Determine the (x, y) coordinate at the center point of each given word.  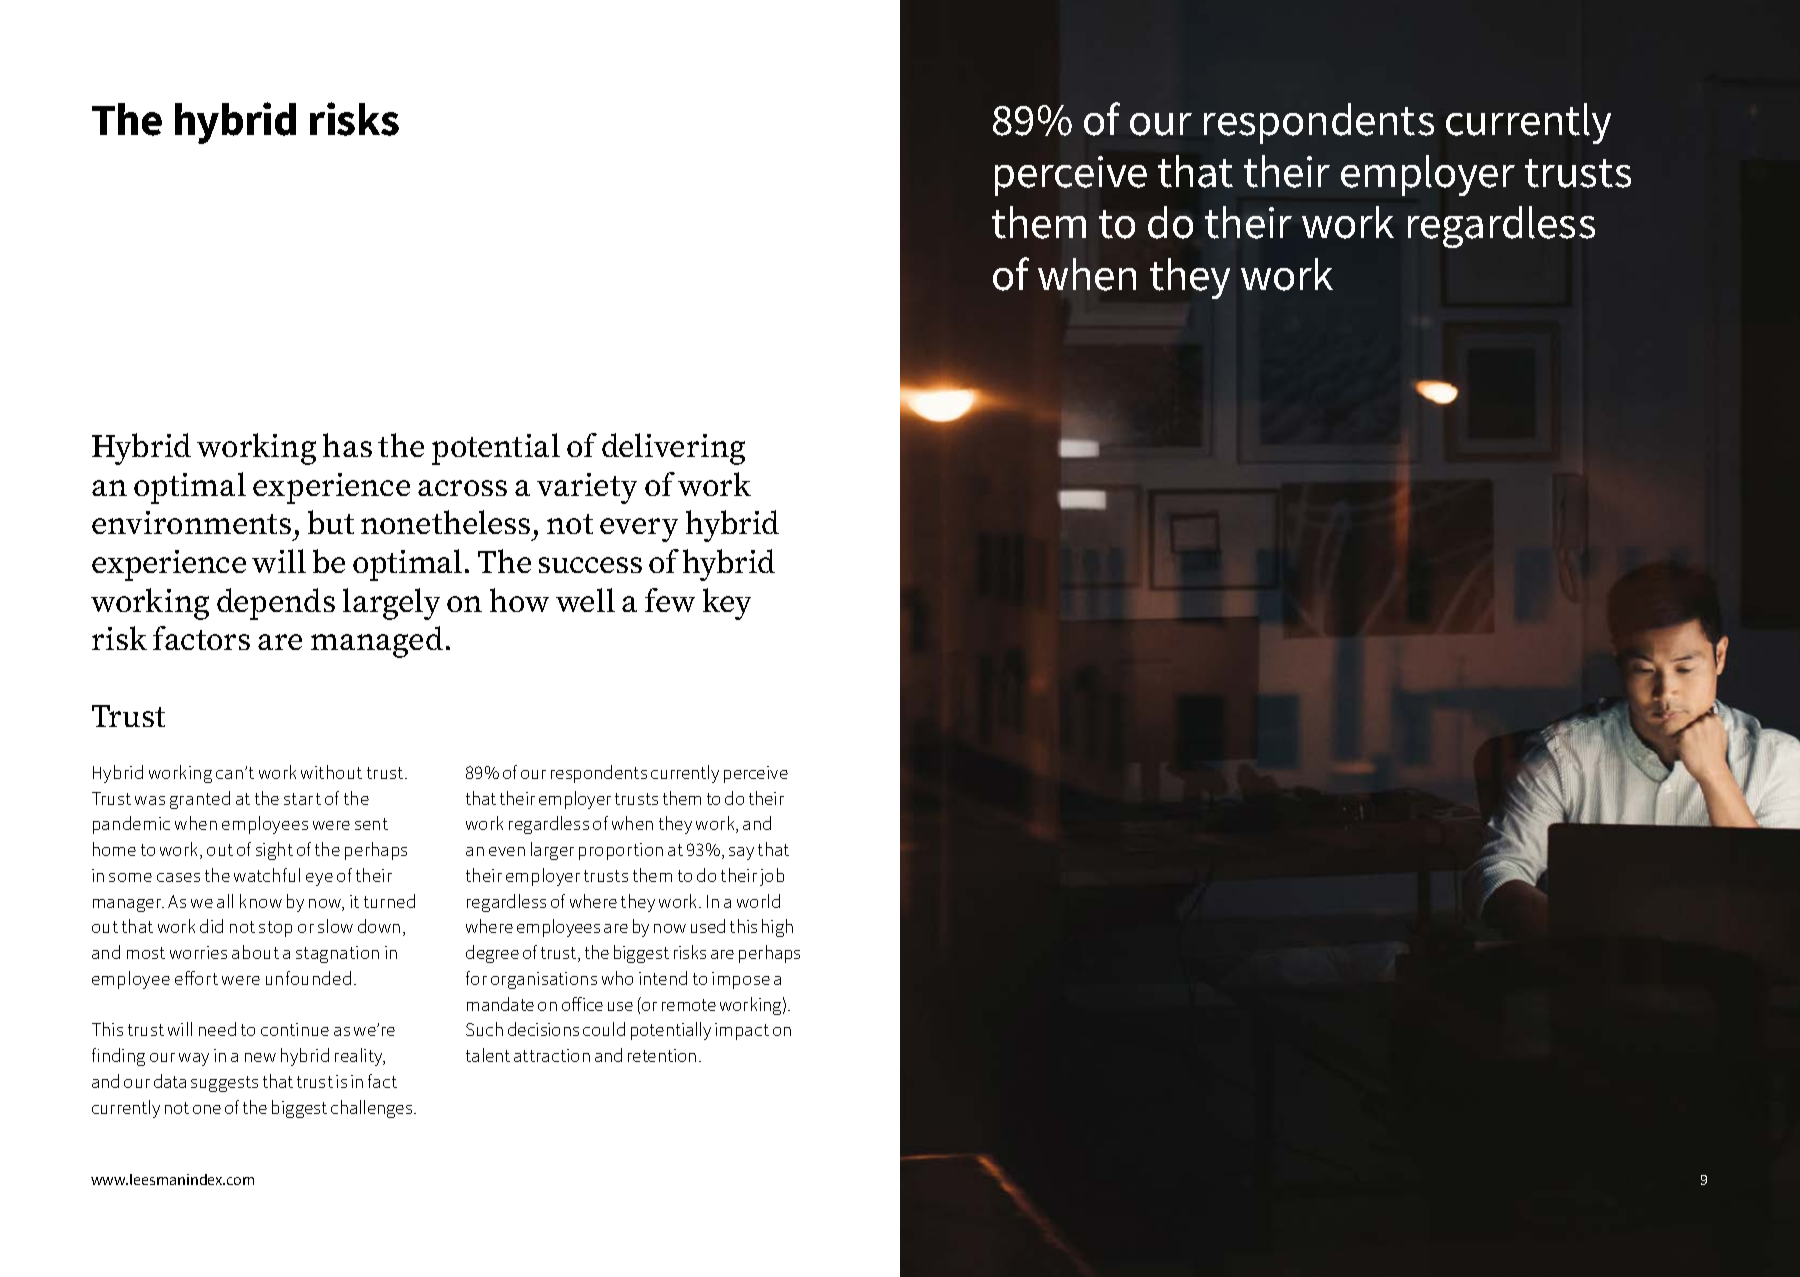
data (170, 1081)
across (462, 488)
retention (662, 1055)
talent (488, 1055)
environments (191, 522)
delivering (673, 449)
